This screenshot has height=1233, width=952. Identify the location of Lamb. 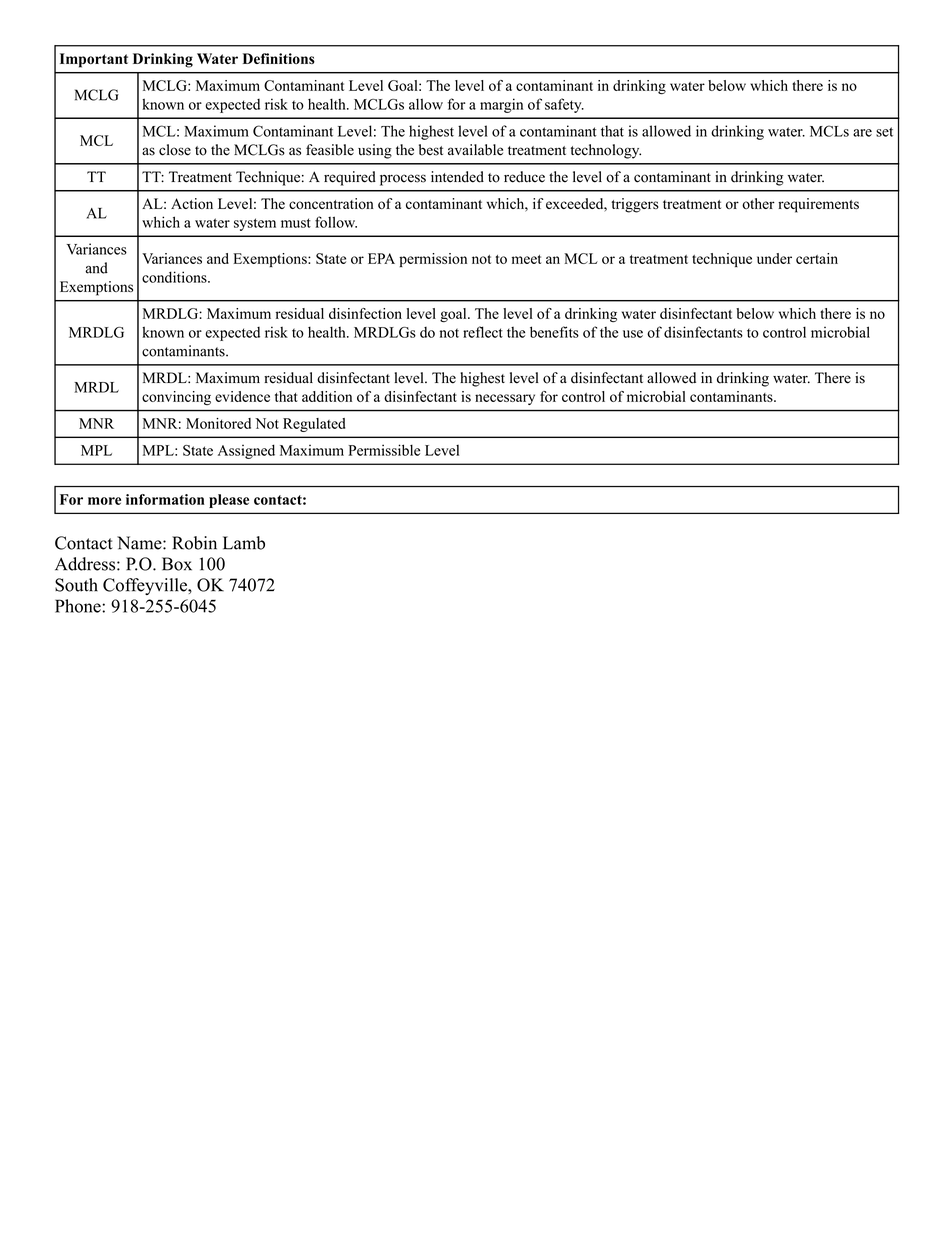
(244, 543).
